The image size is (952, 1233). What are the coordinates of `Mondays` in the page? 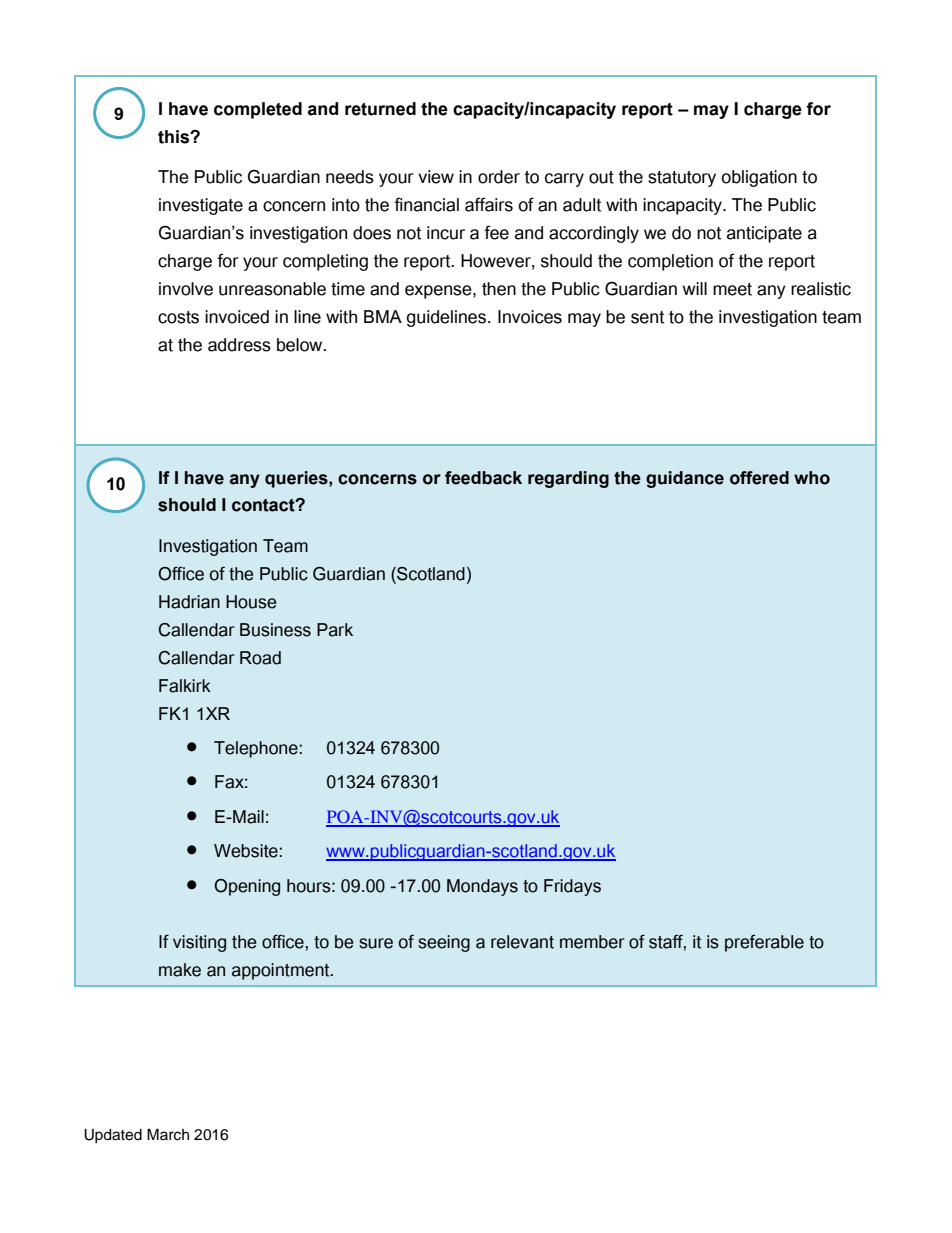 It's located at (482, 887).
